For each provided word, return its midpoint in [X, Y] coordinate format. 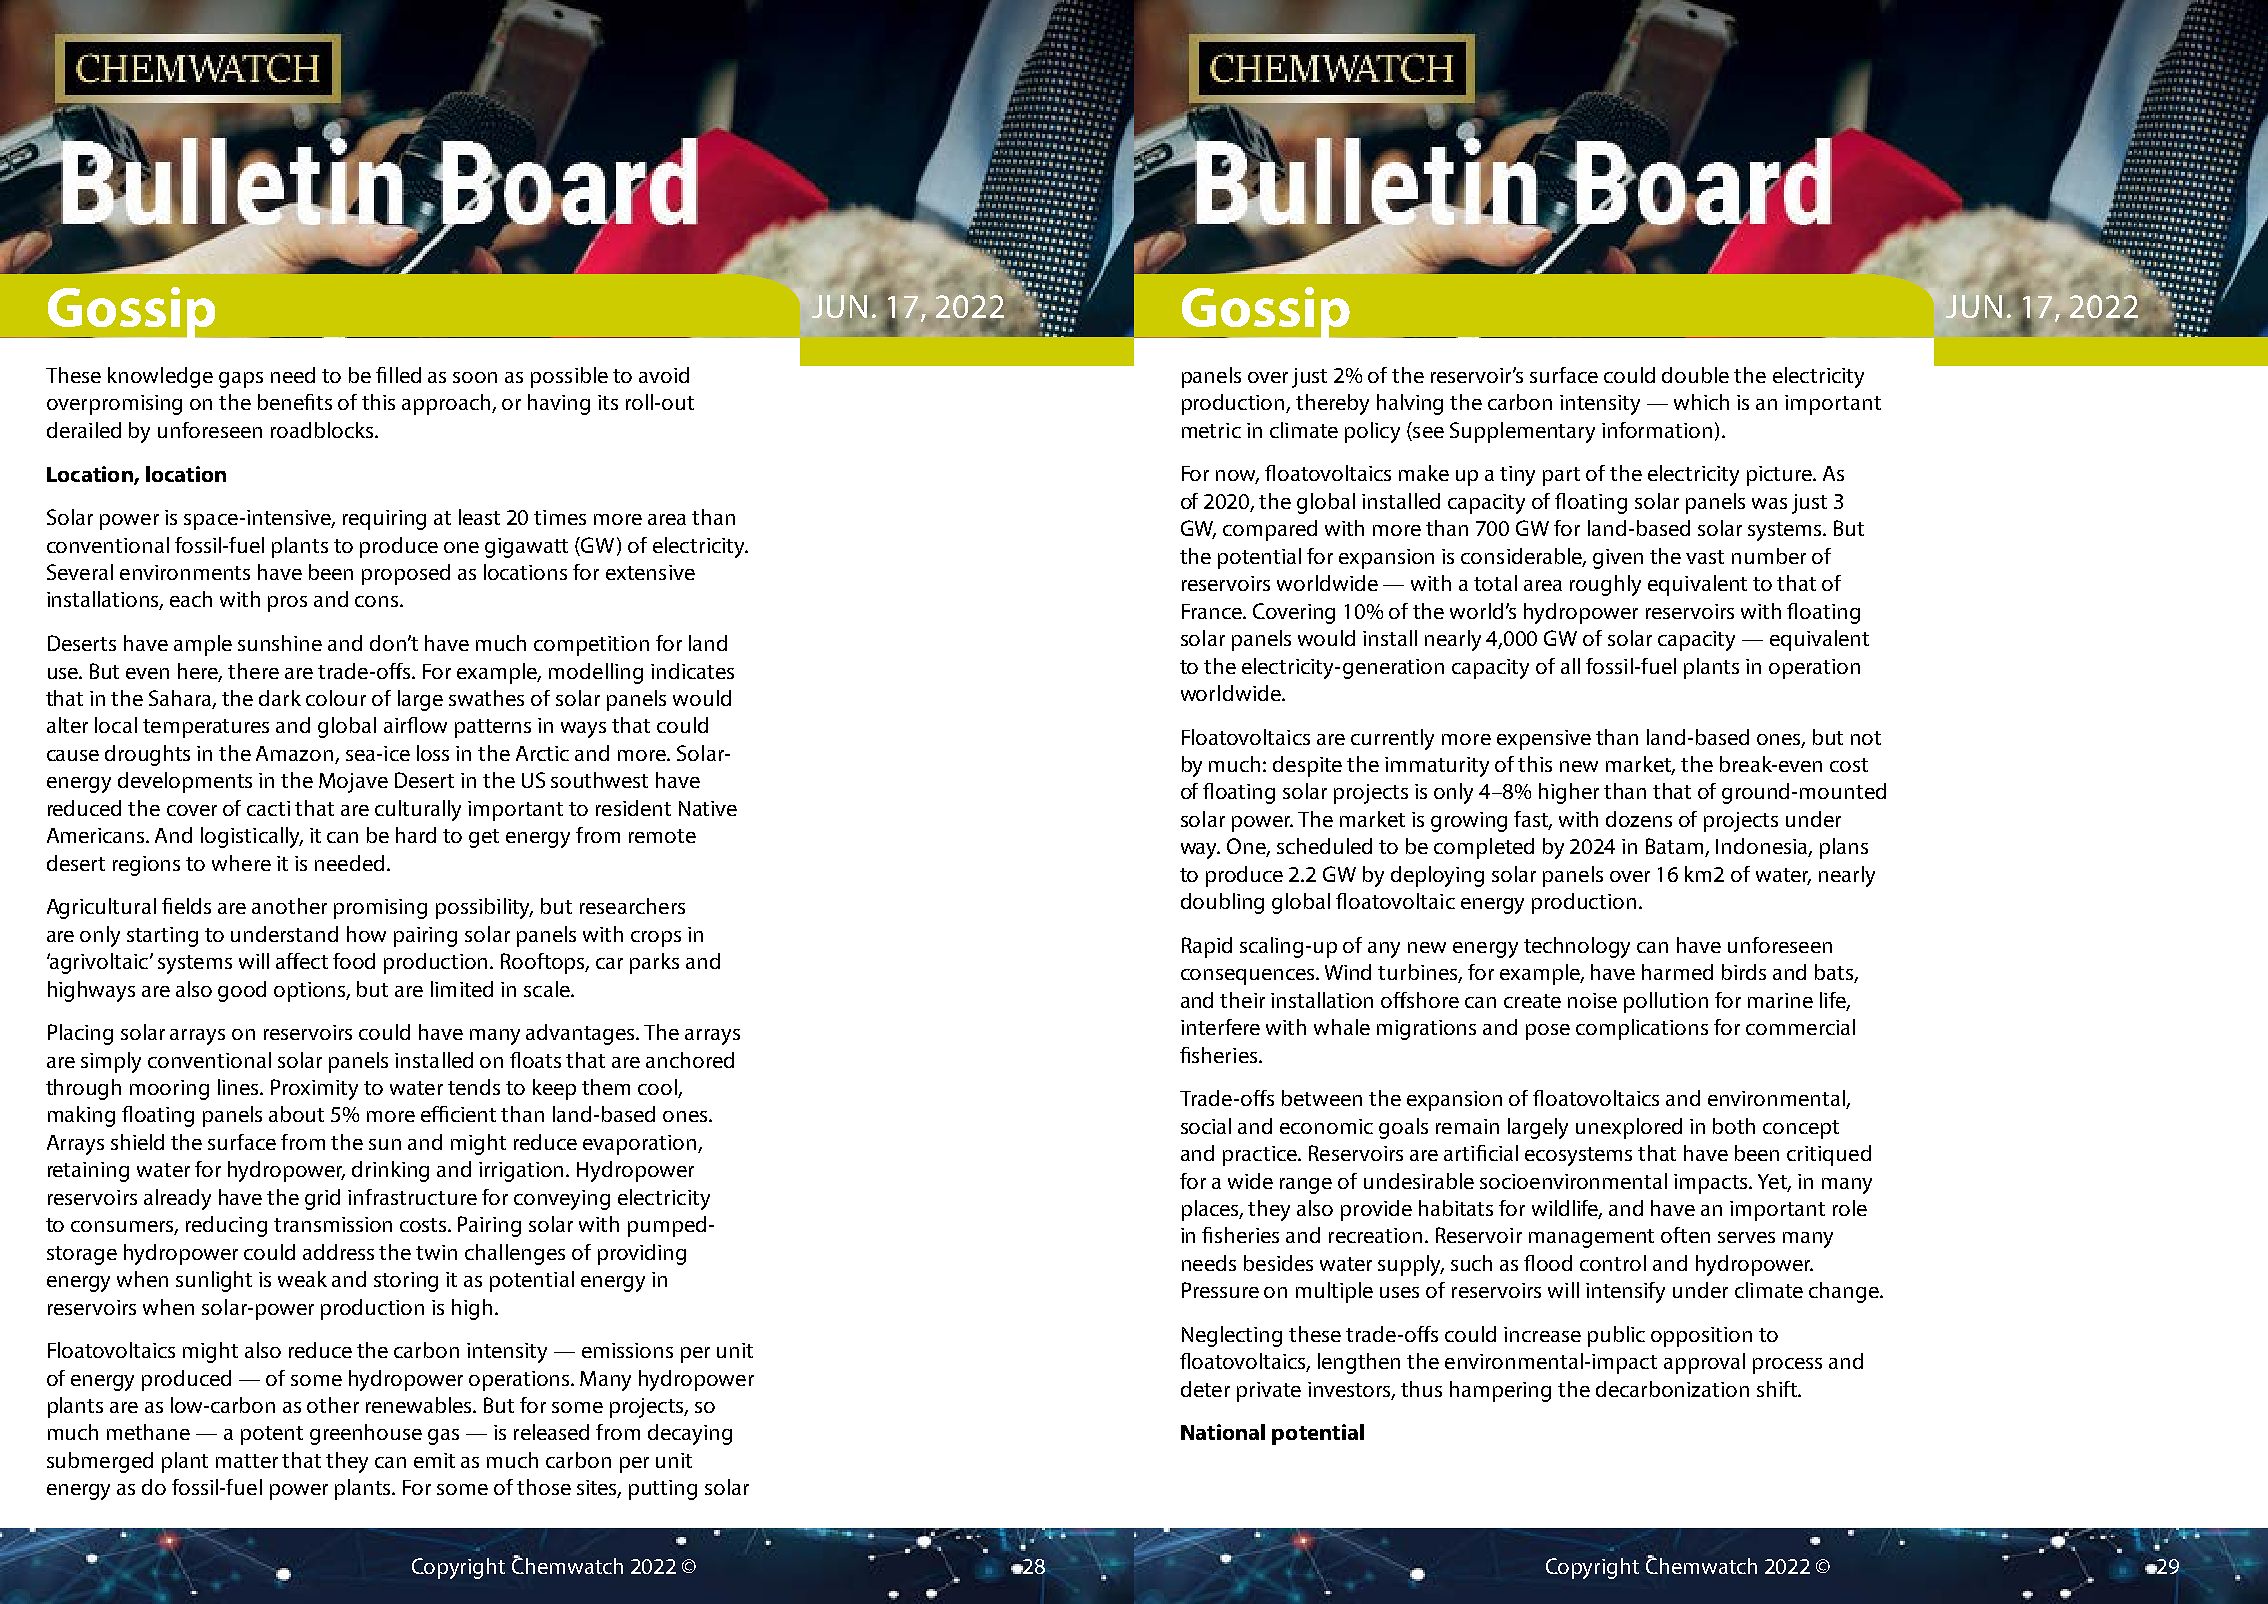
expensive [1544, 740]
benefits [295, 402]
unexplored [1629, 1128]
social [1206, 1126]
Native [708, 808]
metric [1211, 430]
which [1701, 402]
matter [247, 1461]
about [296, 1114]
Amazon [296, 755]
